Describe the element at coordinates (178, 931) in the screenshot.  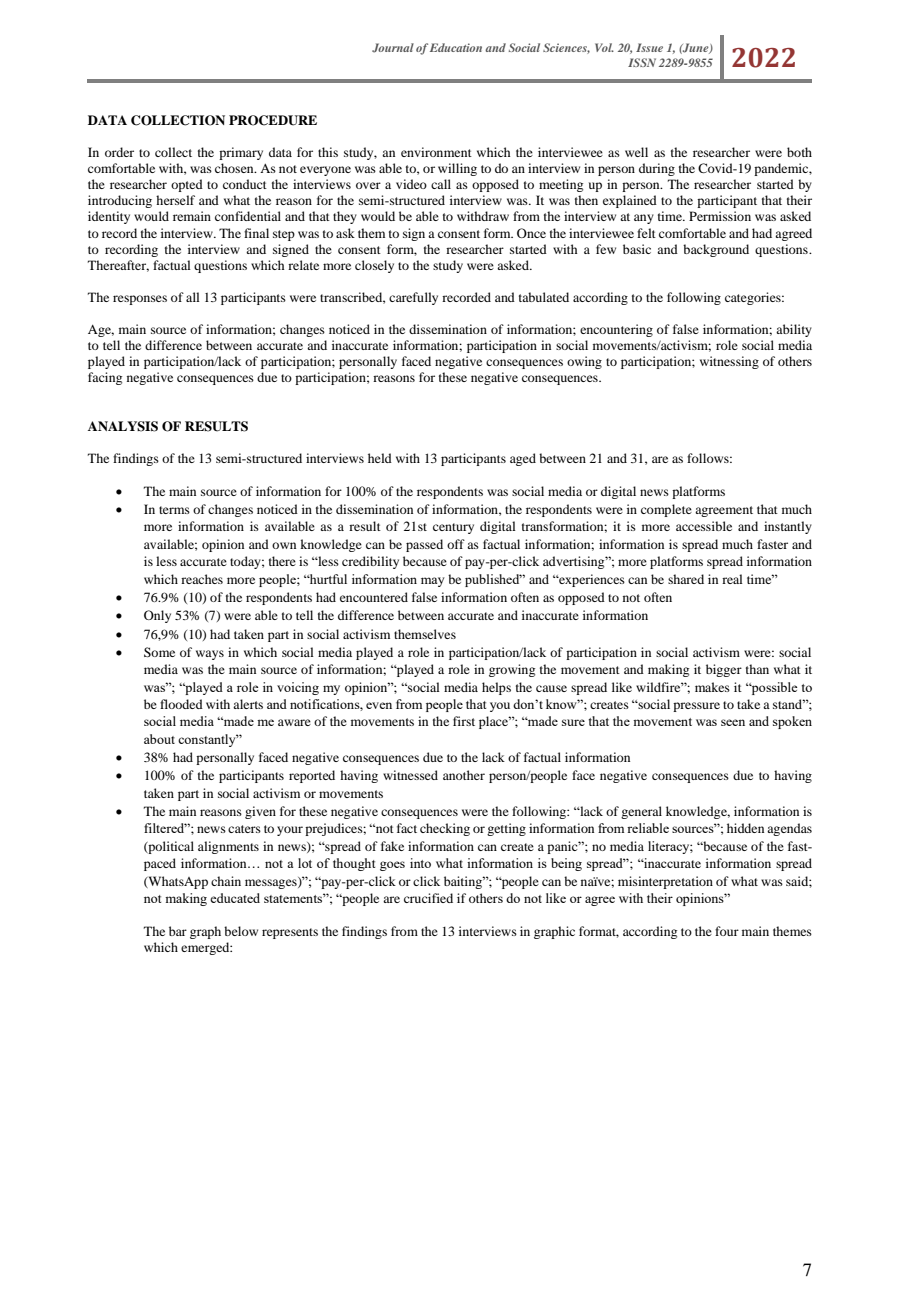
I see `bar` at that location.
